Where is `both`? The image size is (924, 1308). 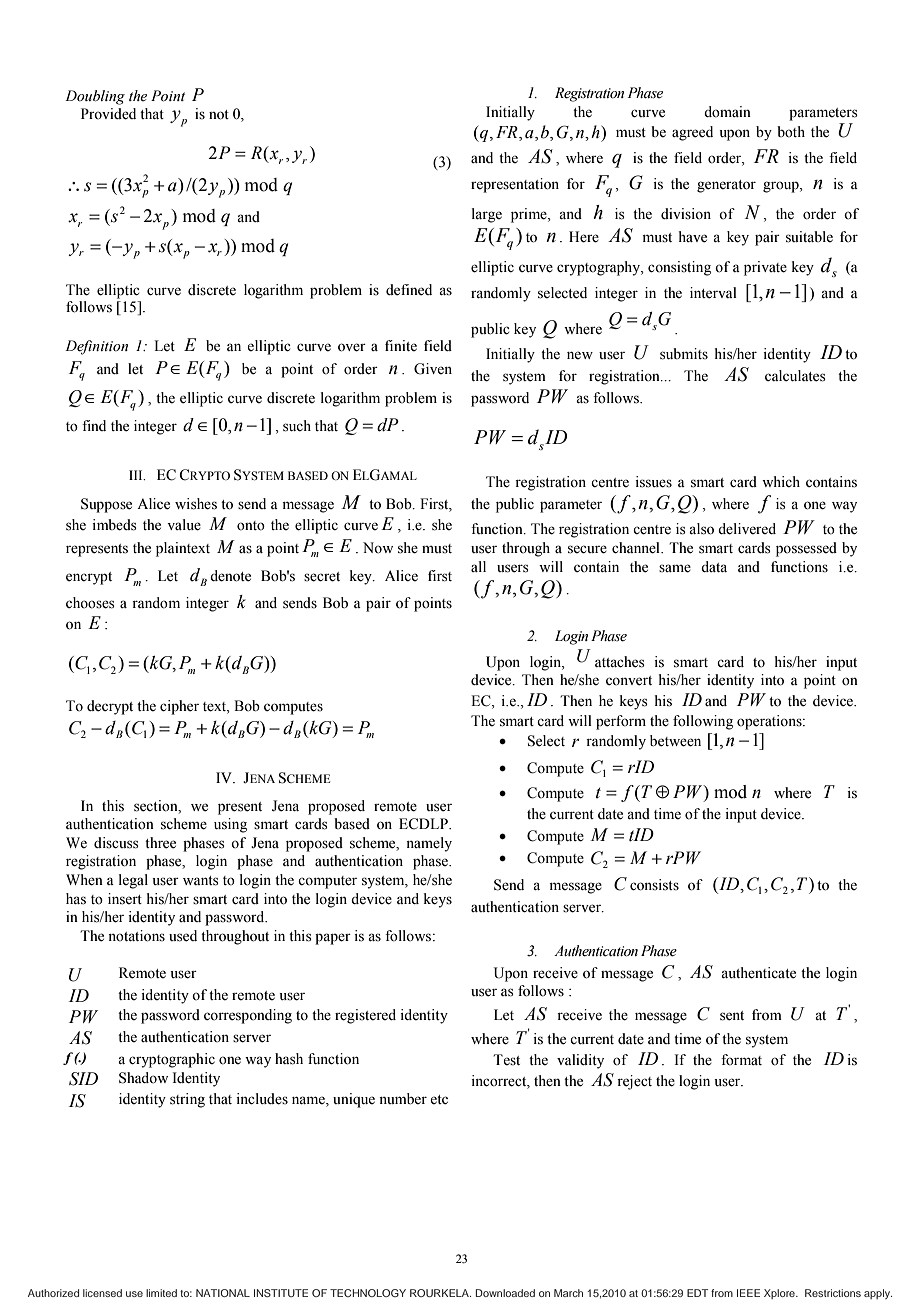
both is located at coordinates (791, 132).
